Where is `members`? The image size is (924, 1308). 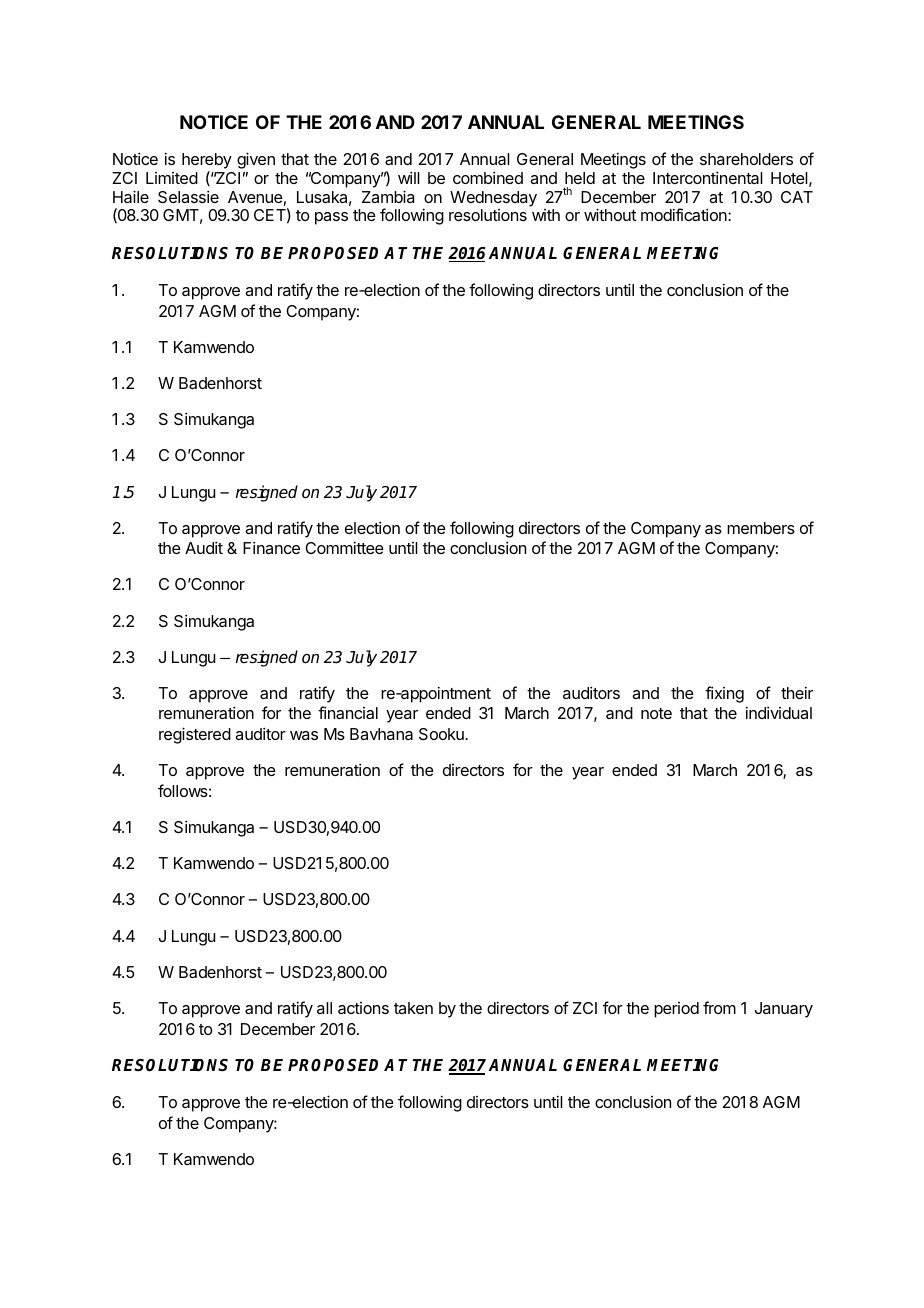
members is located at coordinates (761, 528).
